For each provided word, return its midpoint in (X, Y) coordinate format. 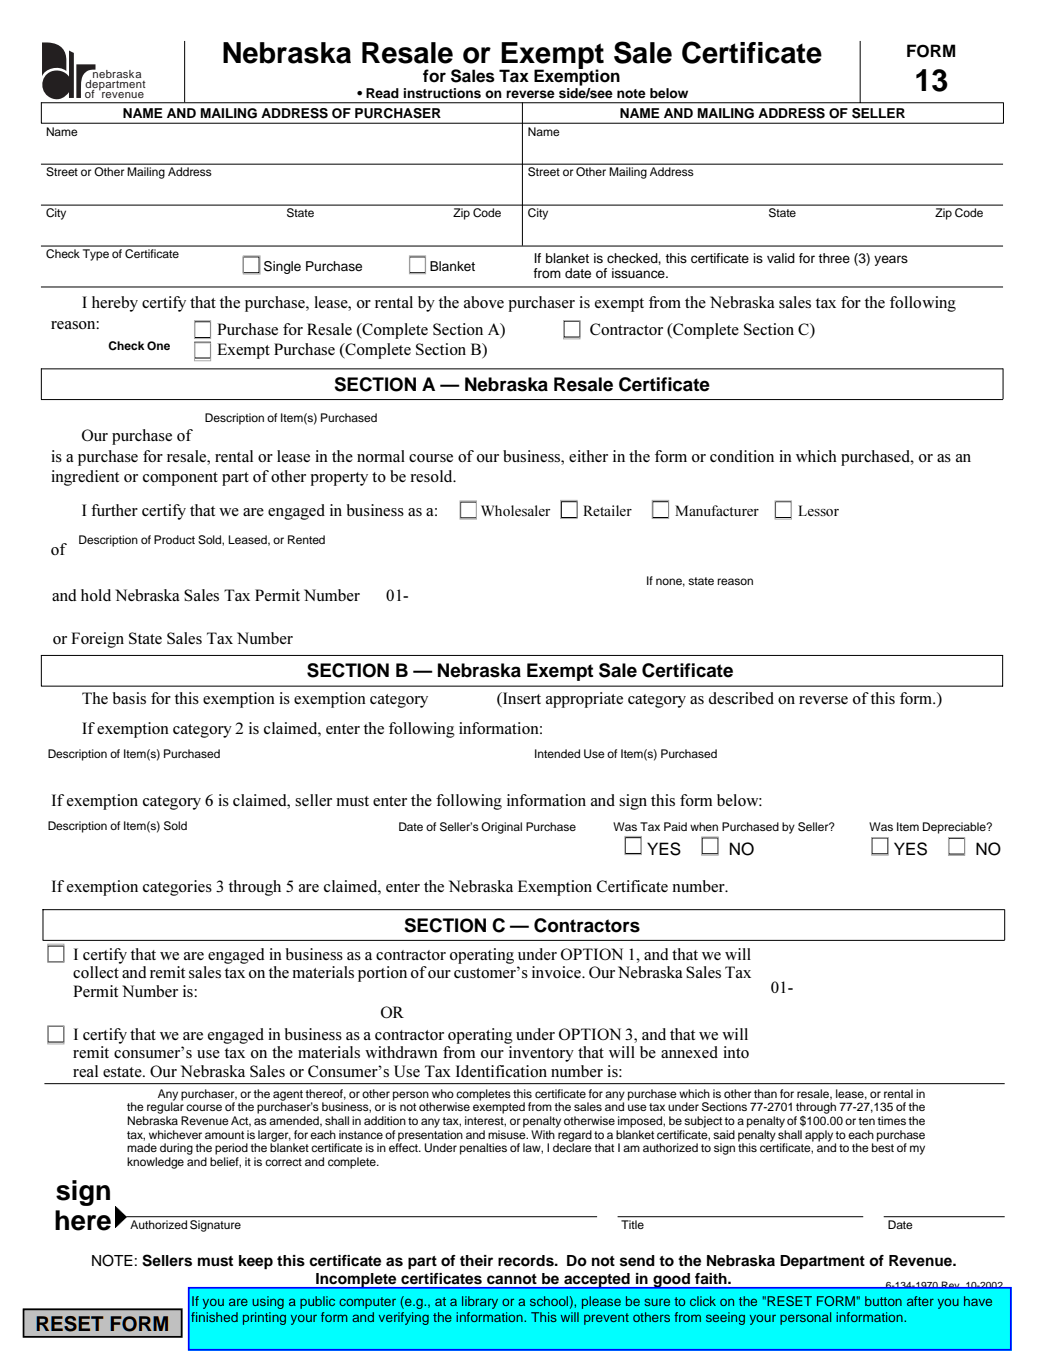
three (834, 258)
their (476, 1260)
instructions (442, 93)
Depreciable (955, 828)
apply (819, 1136)
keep (256, 1262)
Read (382, 93)
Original (501, 828)
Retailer (607, 510)
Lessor (818, 510)
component (180, 479)
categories (177, 888)
